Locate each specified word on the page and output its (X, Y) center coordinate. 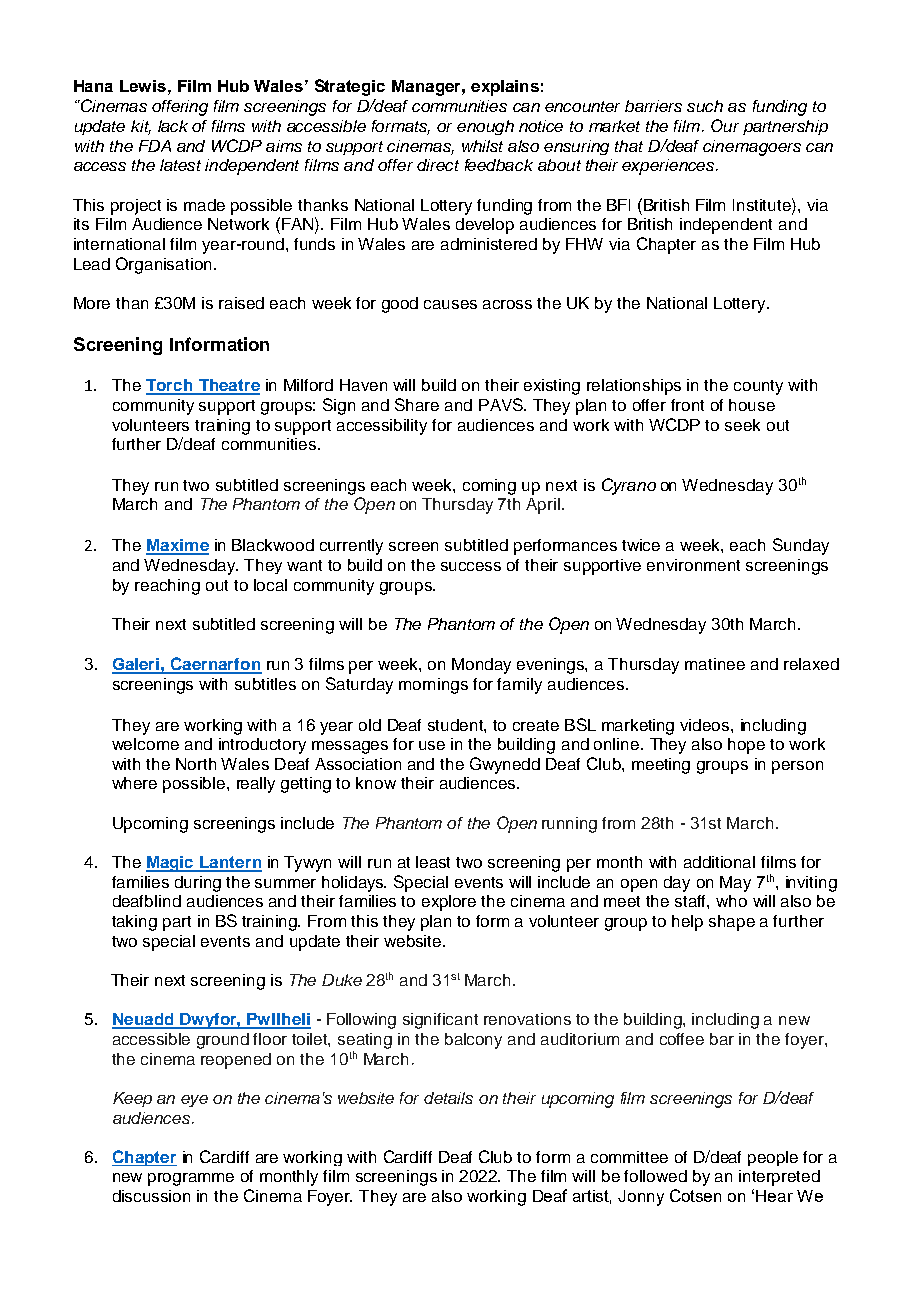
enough (485, 127)
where (134, 783)
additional (719, 862)
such (705, 106)
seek (742, 425)
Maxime (177, 546)
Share (417, 404)
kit (141, 127)
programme (191, 1179)
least (433, 862)
